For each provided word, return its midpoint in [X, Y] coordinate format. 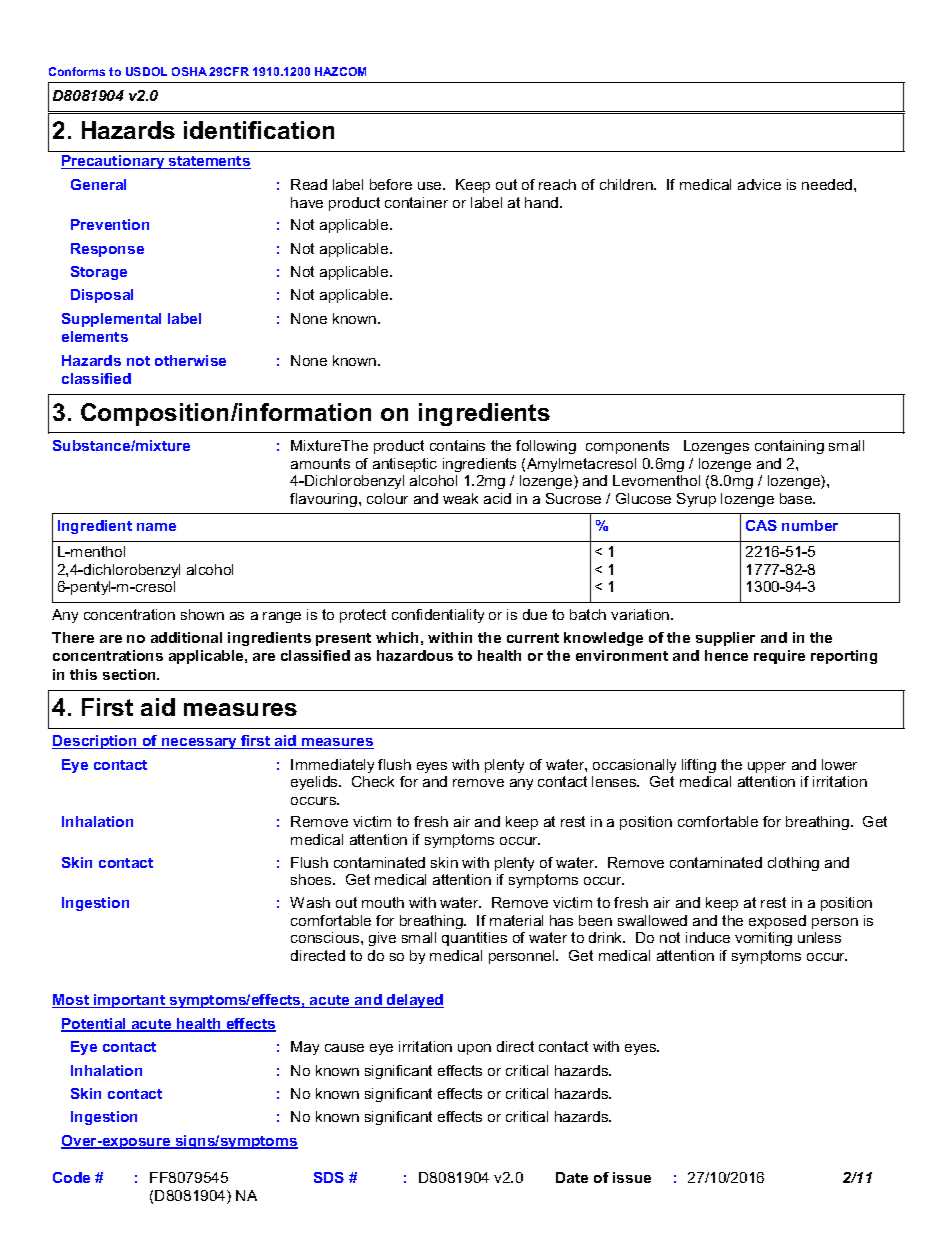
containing [789, 447]
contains [457, 445]
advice [759, 184]
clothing [793, 864]
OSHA [189, 71]
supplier [725, 639]
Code [71, 1177]
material [516, 920]
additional [186, 637]
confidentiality [438, 616]
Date [572, 1177]
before [391, 184]
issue [632, 1177]
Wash [310, 902]
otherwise [190, 360]
